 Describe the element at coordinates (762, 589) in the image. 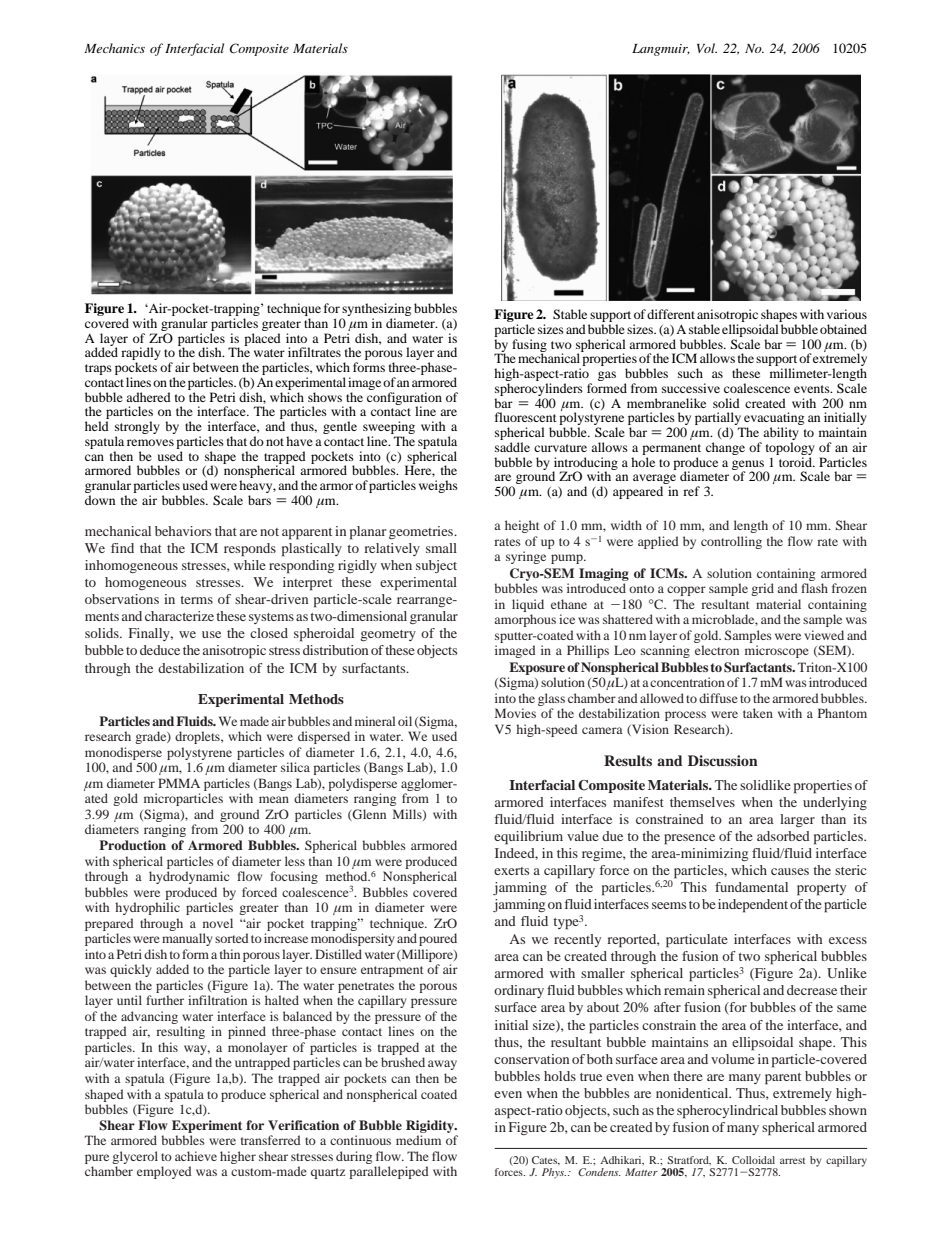

I see `grid` at that location.
